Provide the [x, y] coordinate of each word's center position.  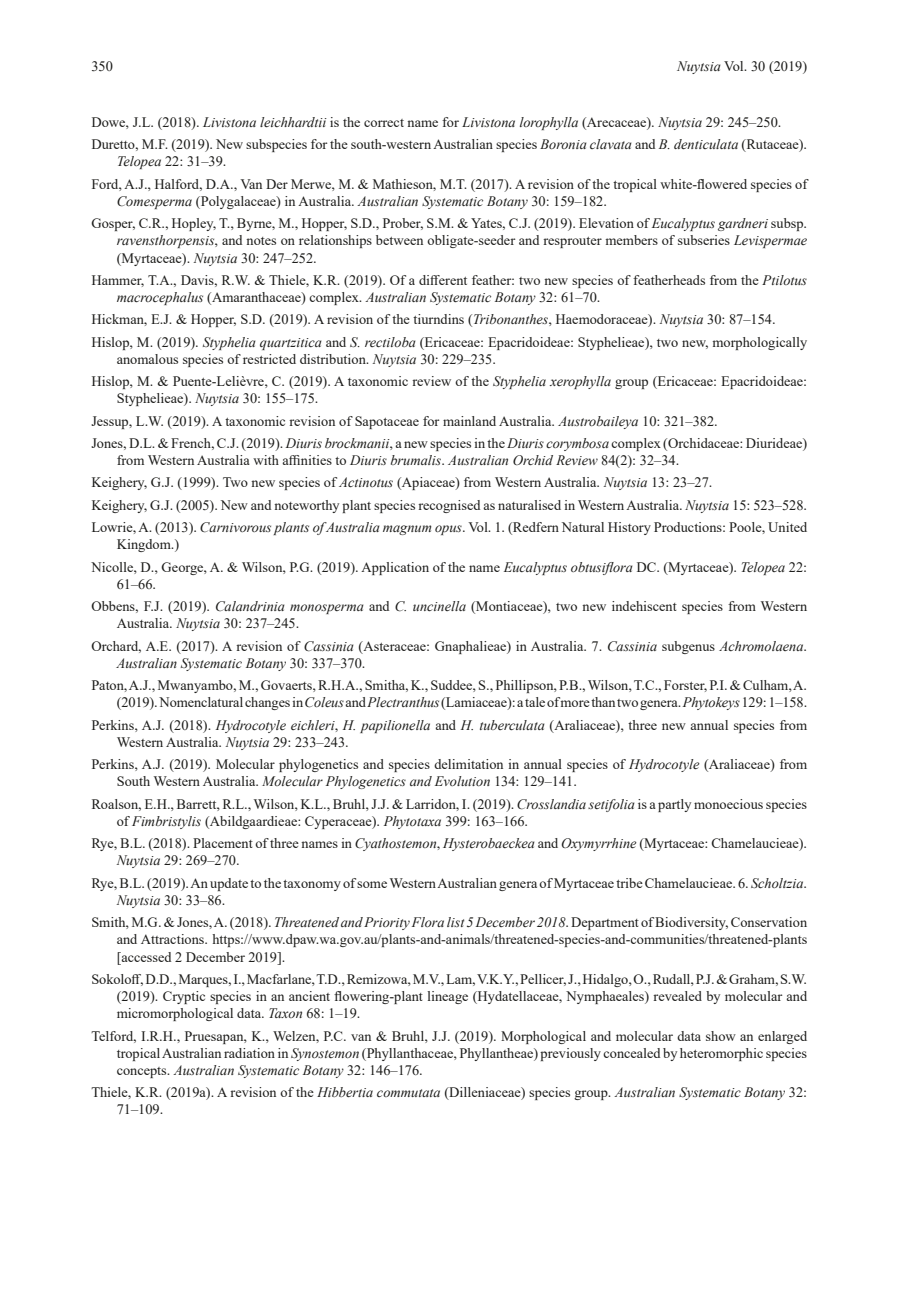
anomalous [147, 359]
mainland [469, 421]
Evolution [462, 781]
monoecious [728, 804]
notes [261, 241]
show [721, 1036]
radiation [249, 1053]
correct [384, 123]
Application [395, 568]
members [632, 240]
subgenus [688, 647]
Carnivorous [235, 527]
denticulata [706, 144]
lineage [447, 997]
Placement [223, 843]
